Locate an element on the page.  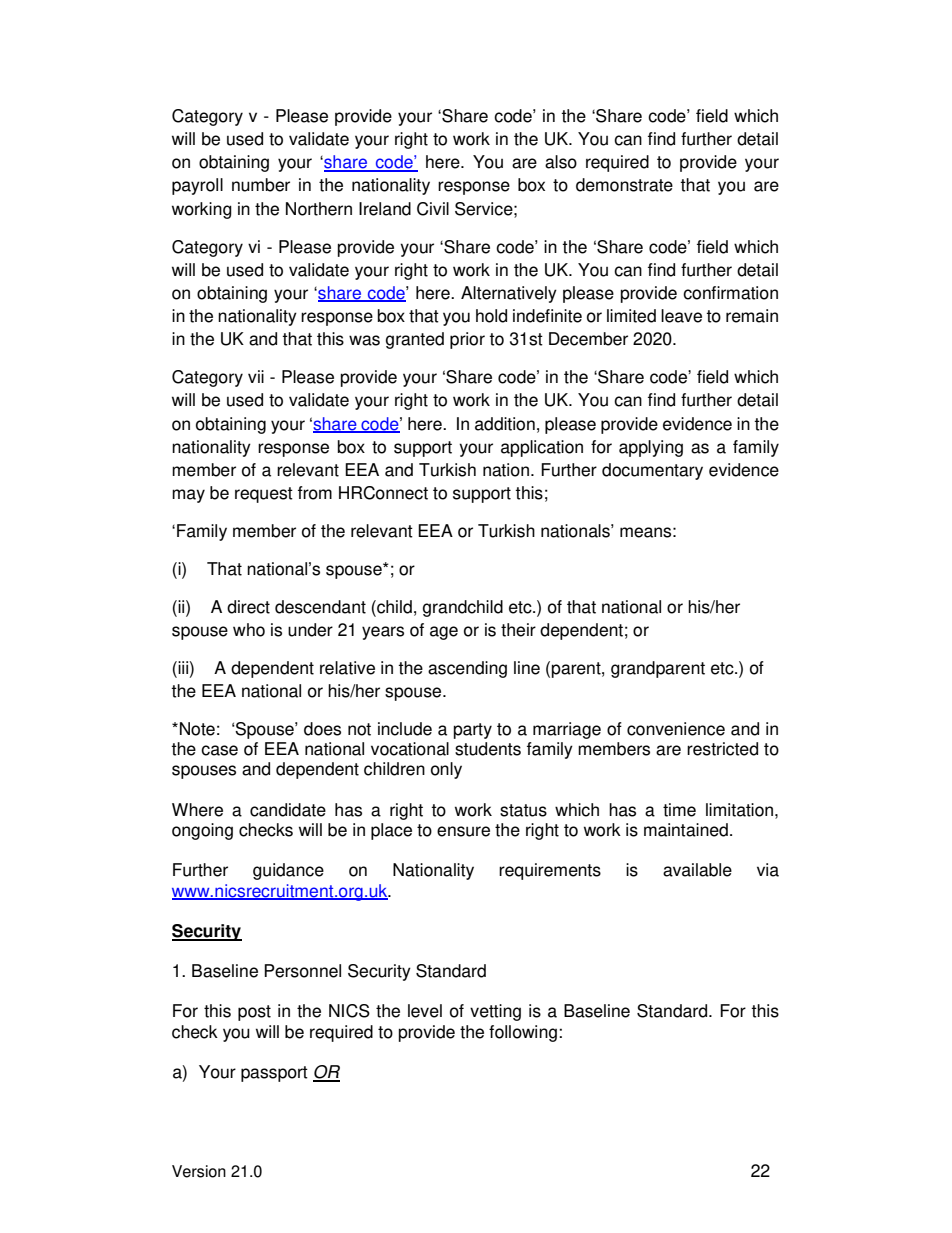
documentary is located at coordinates (652, 471).
